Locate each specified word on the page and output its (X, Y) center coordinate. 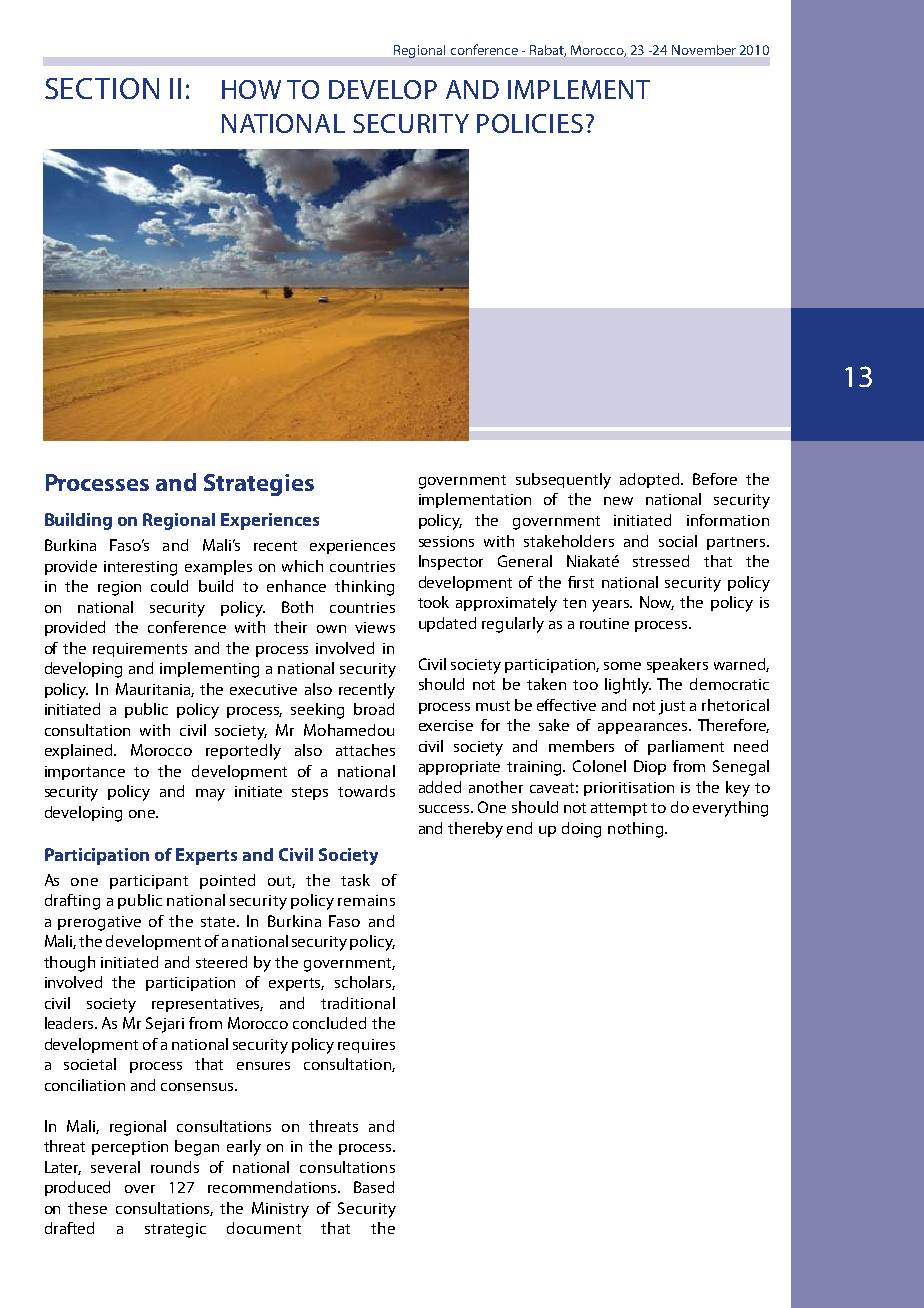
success (446, 809)
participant (149, 882)
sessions (446, 541)
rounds (175, 1167)
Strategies (259, 485)
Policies (530, 123)
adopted (651, 480)
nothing (635, 830)
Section (102, 88)
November (704, 50)
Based (374, 1187)
